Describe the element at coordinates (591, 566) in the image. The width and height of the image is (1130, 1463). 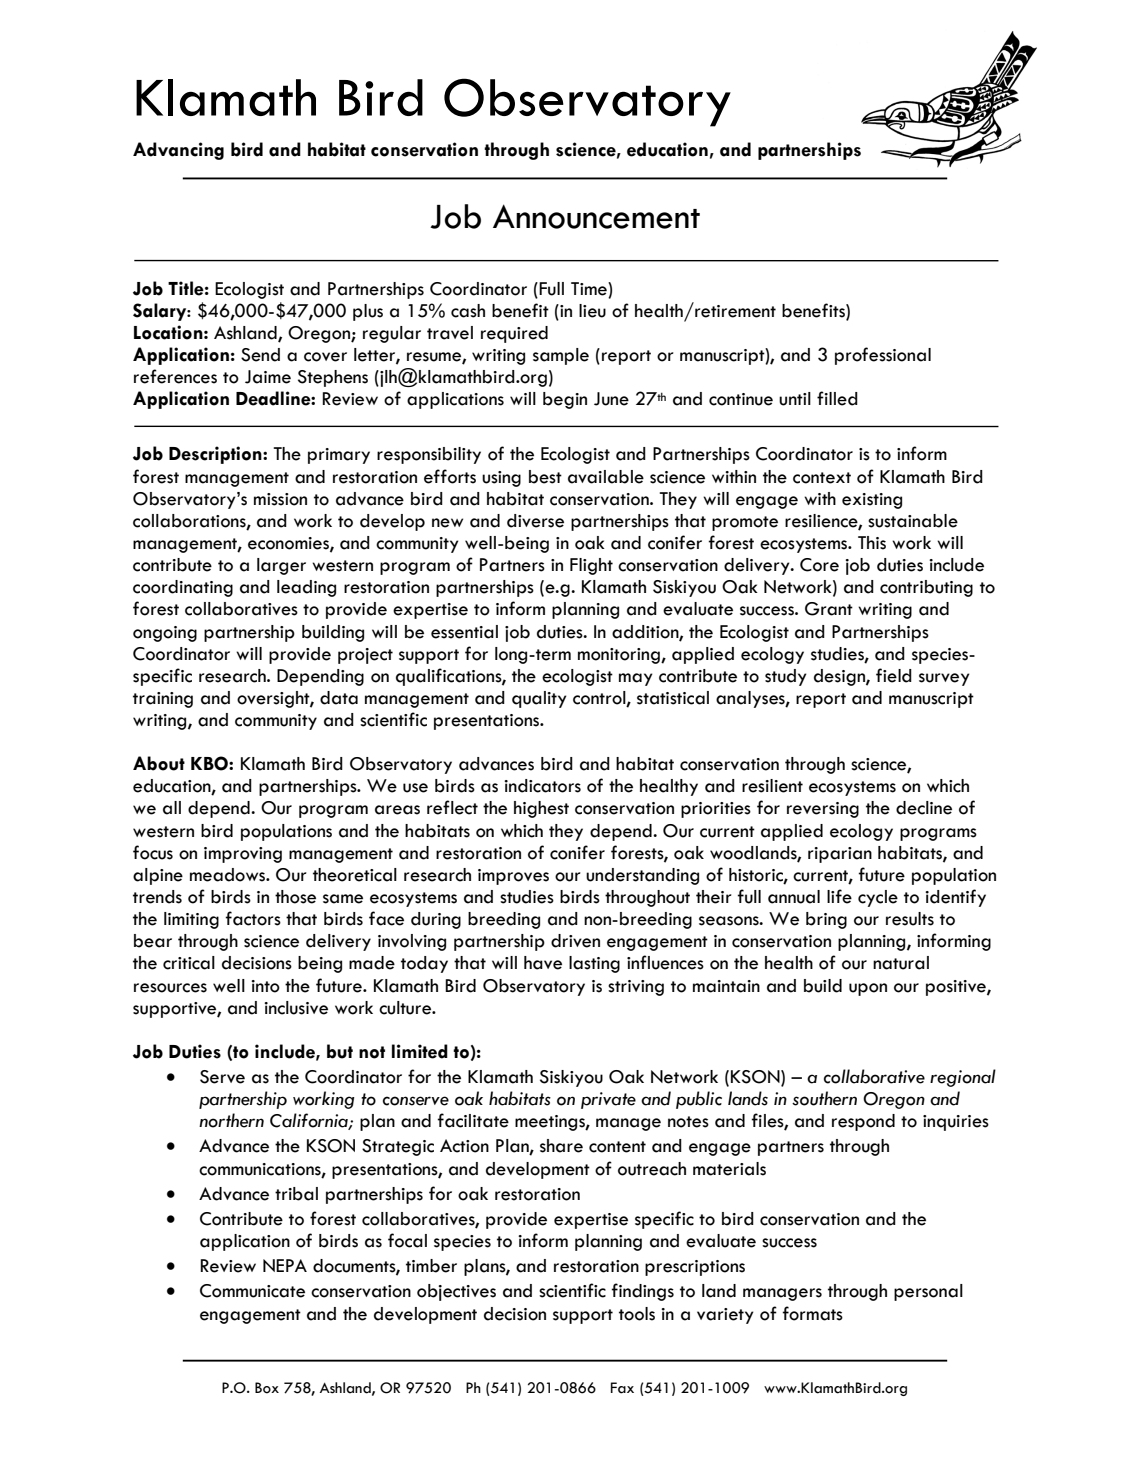
I see `Flight` at that location.
